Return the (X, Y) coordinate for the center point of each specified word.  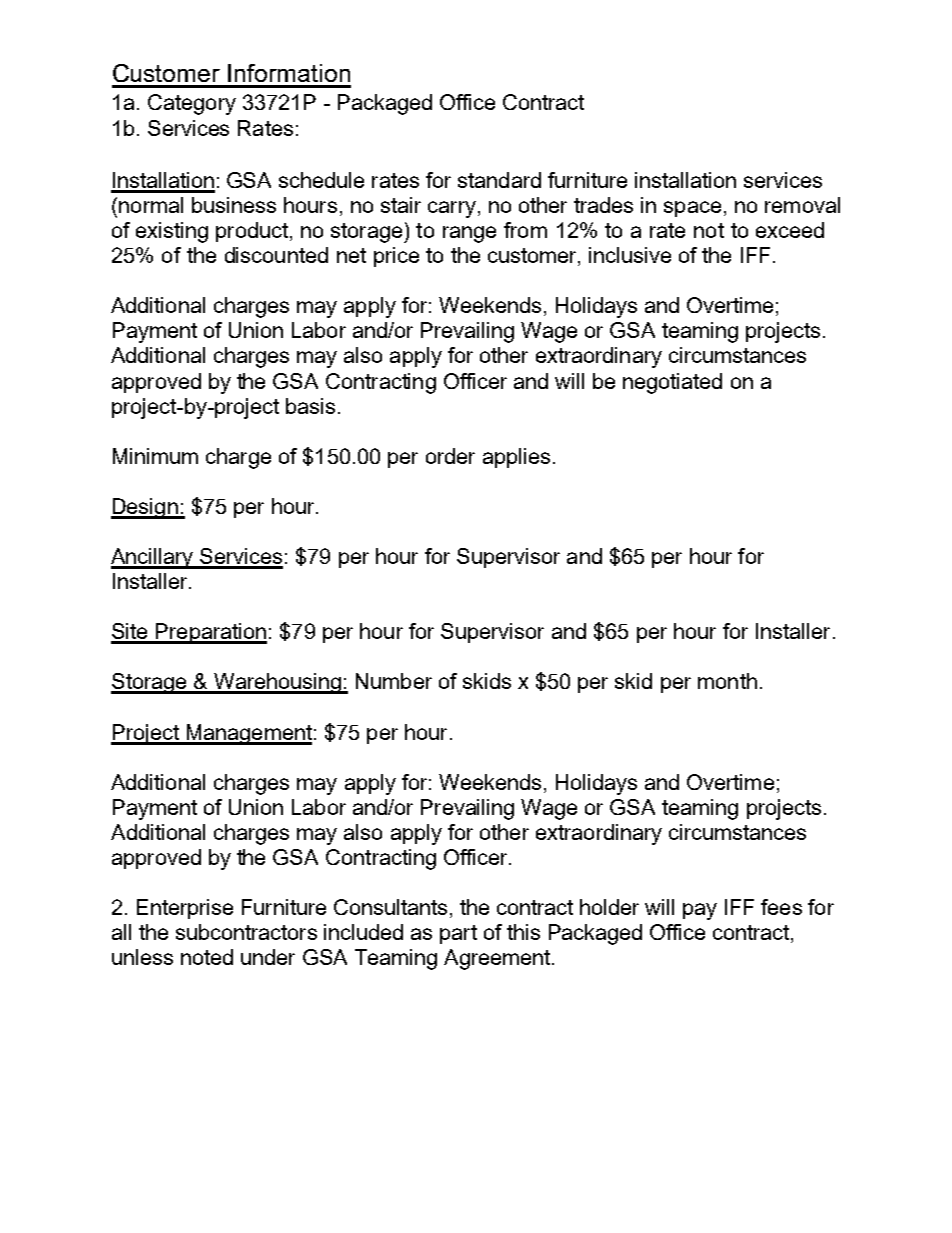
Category (192, 104)
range (469, 234)
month (727, 681)
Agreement (498, 959)
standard (499, 180)
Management (248, 734)
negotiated (672, 383)
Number (394, 681)
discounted (276, 255)
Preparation (210, 633)
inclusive (630, 255)
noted (207, 957)
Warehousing (277, 683)
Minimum (155, 456)
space (692, 209)
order (450, 456)
